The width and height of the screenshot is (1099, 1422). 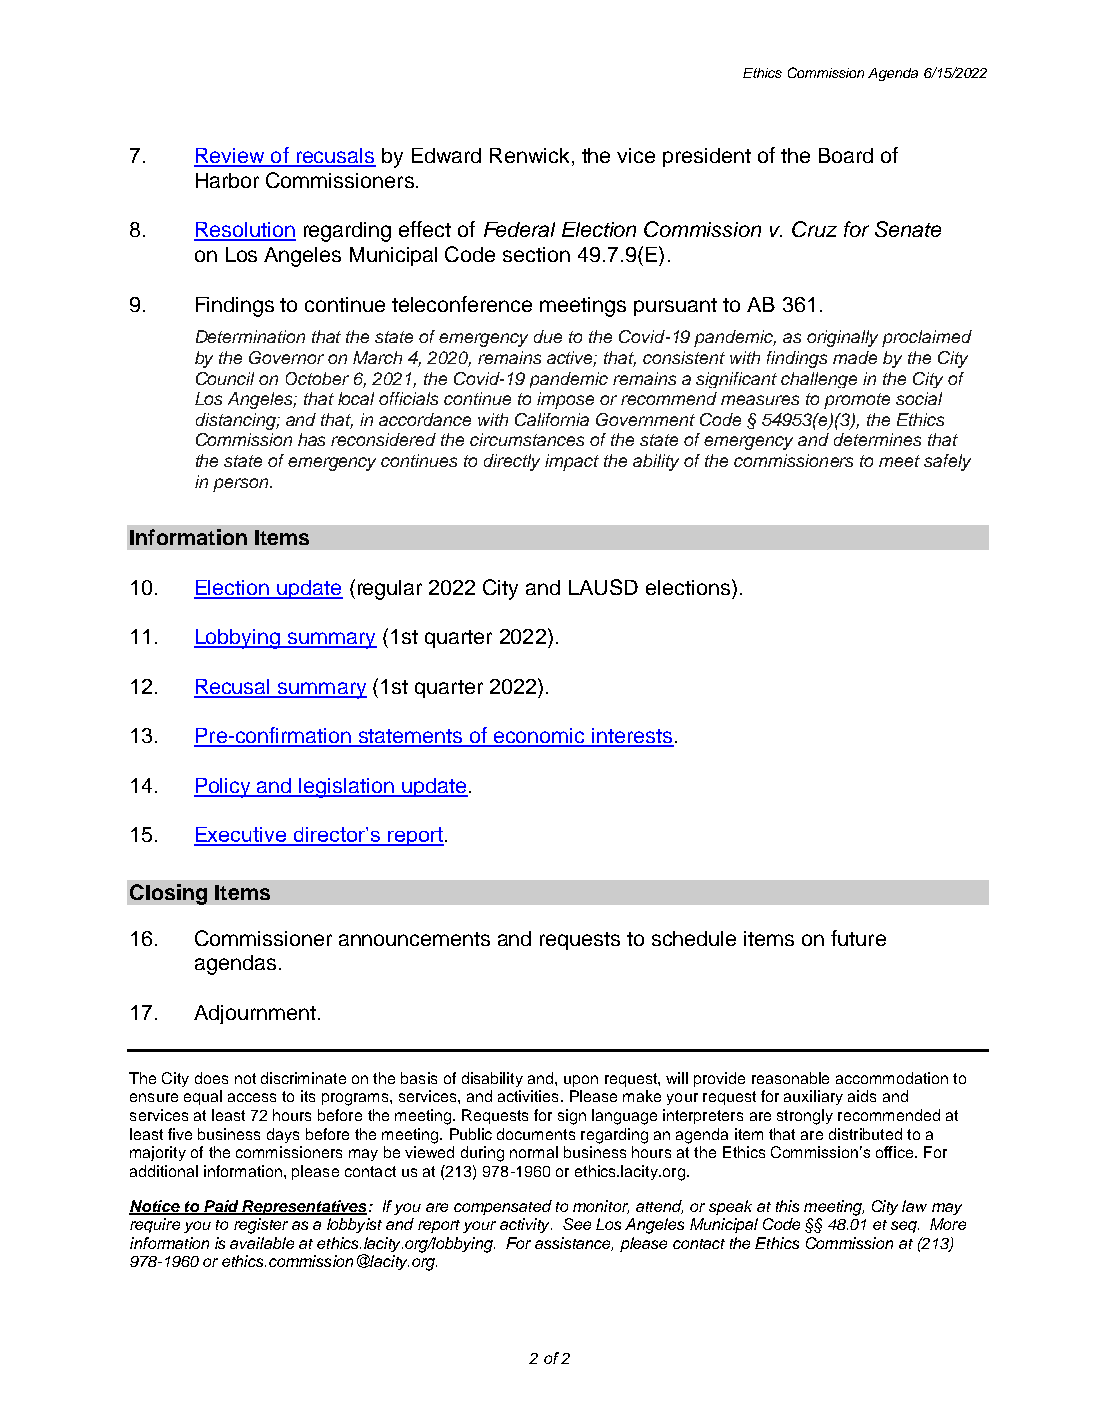 What do you see at coordinates (877, 439) in the screenshot?
I see `determines` at bounding box center [877, 439].
